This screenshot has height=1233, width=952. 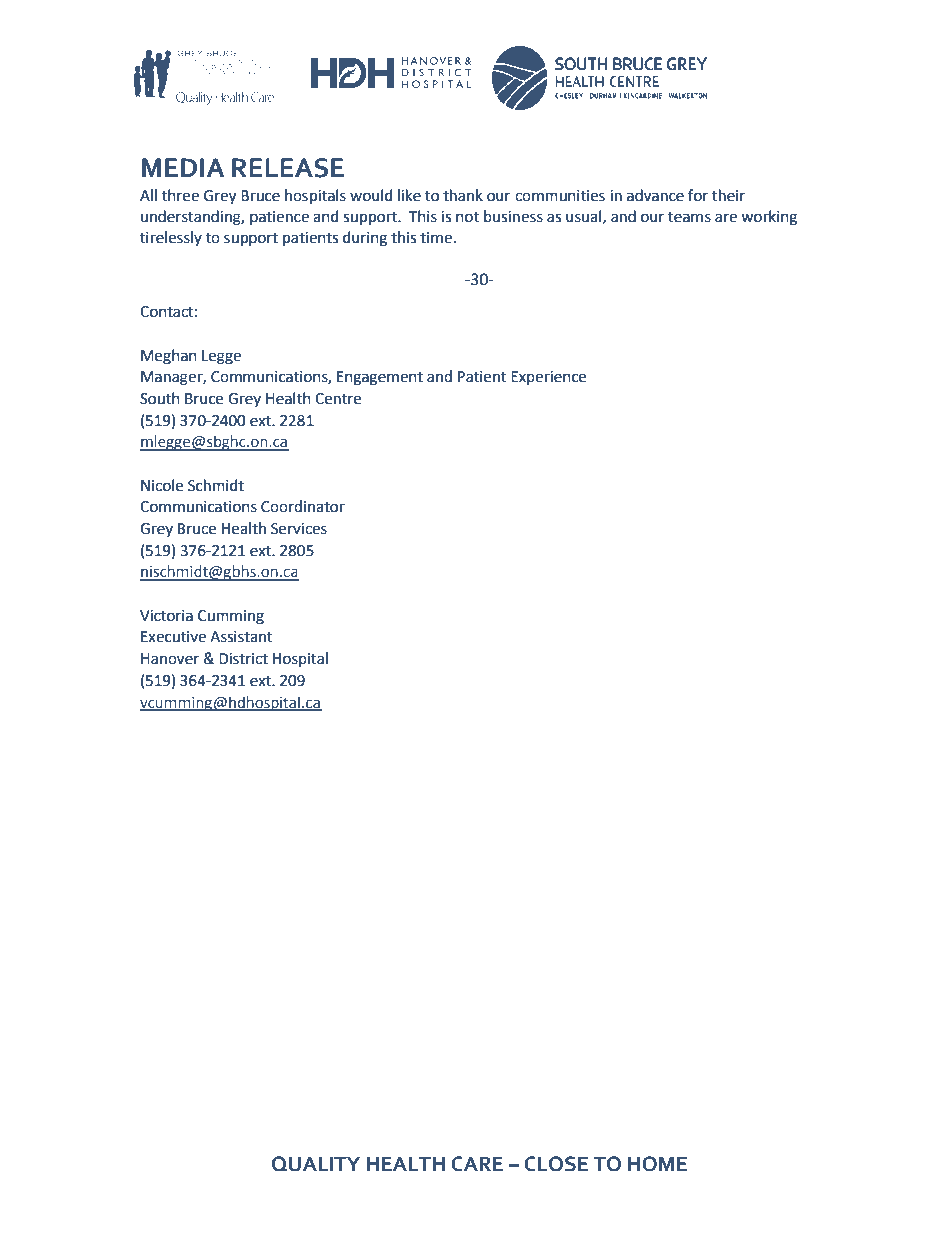 What do you see at coordinates (657, 1164) in the screenshot?
I see `HOME` at bounding box center [657, 1164].
